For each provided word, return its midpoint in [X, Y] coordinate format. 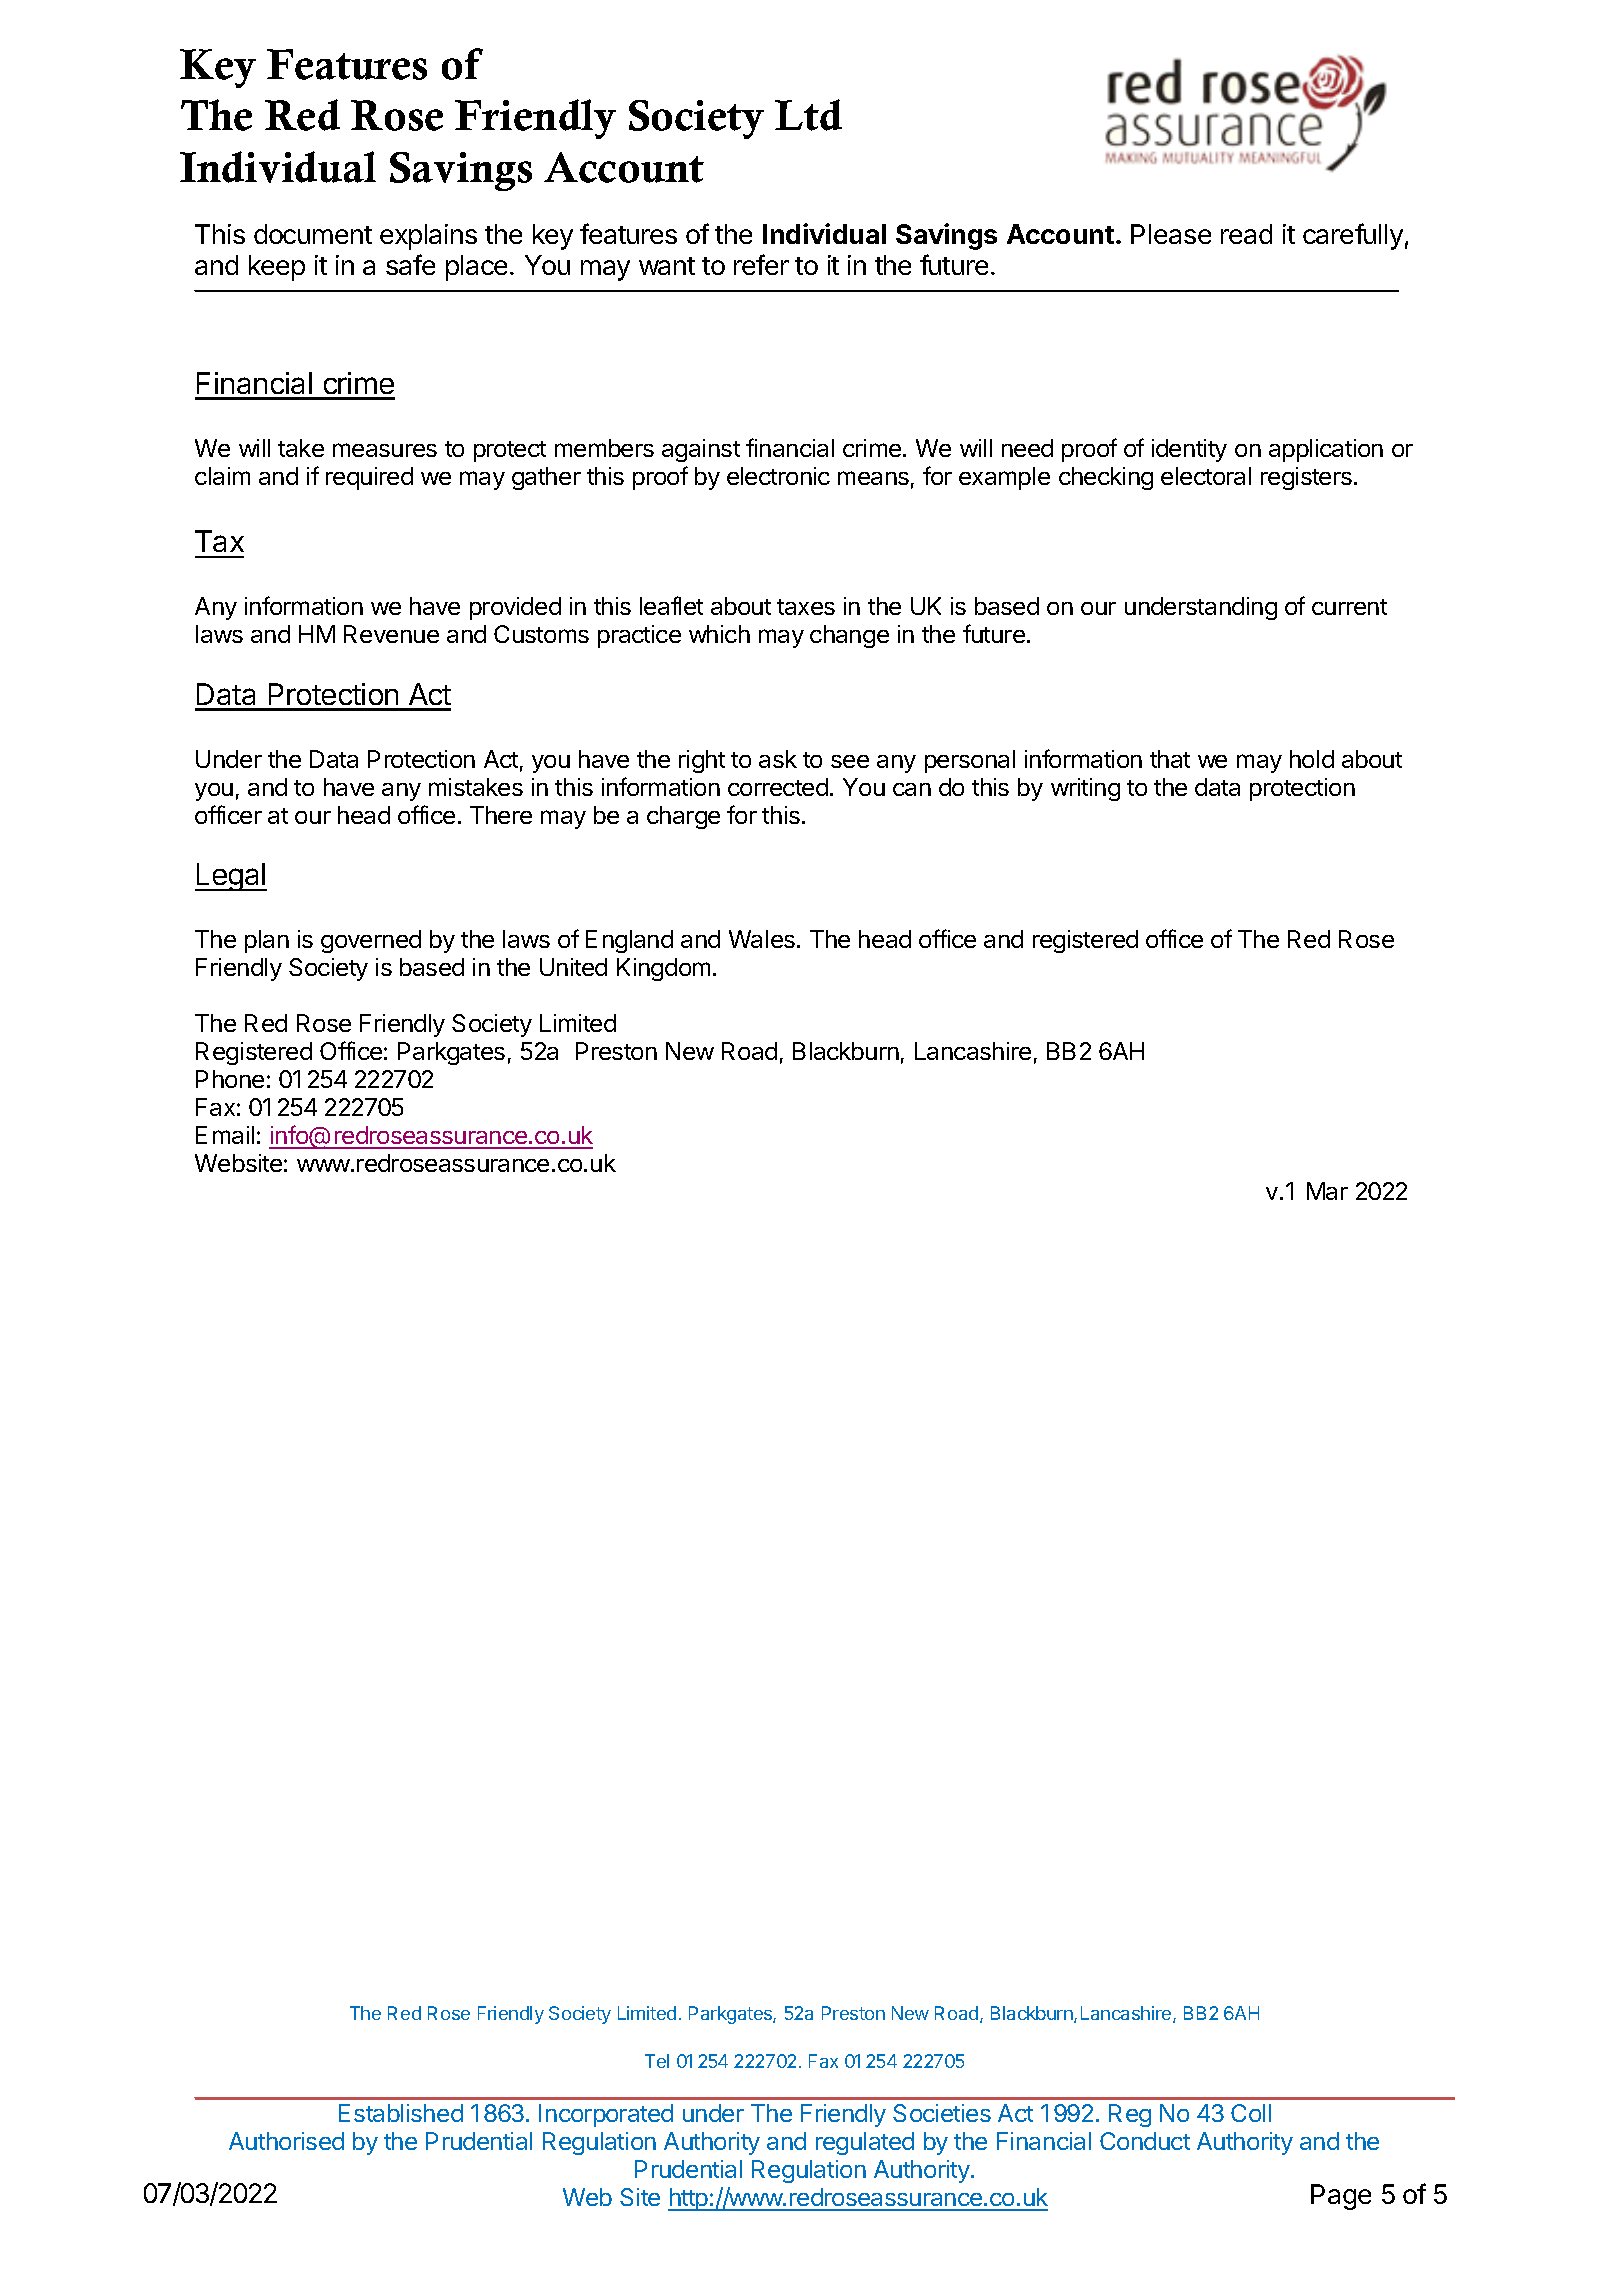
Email [225, 1135]
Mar [1327, 1191]
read [1246, 234]
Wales [762, 939]
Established [401, 2113]
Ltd [808, 115]
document [313, 234]
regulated [865, 2143]
